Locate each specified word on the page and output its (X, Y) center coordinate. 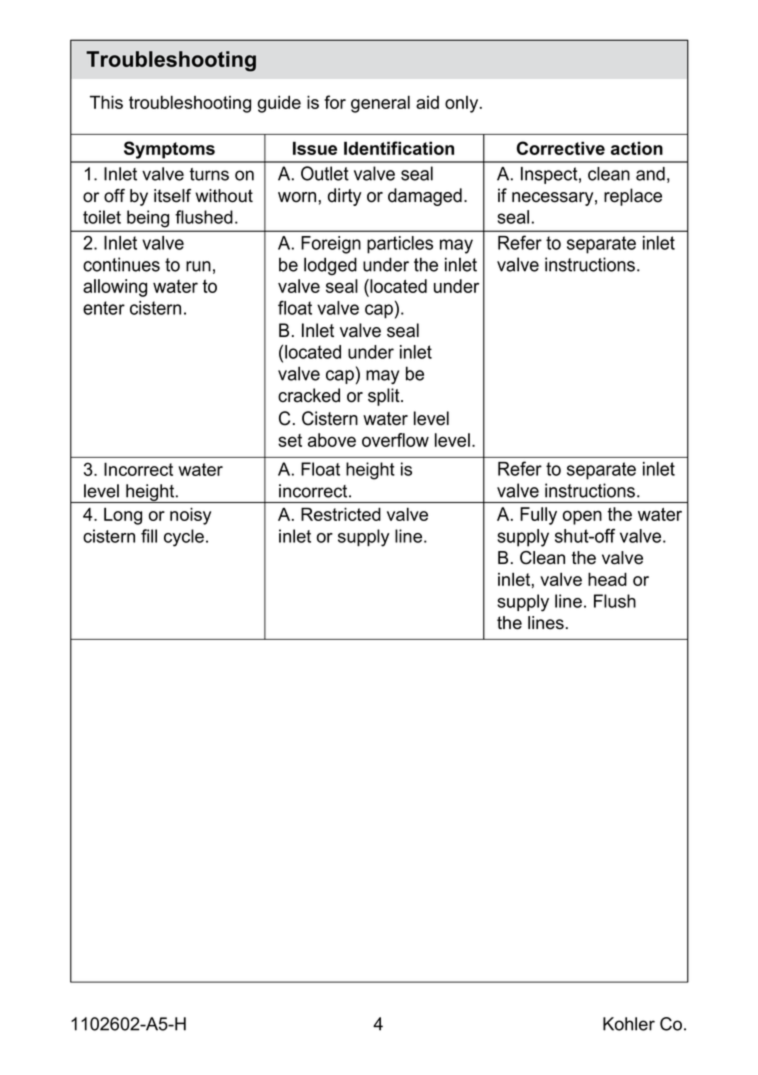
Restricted (341, 514)
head (607, 579)
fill (149, 536)
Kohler (629, 1024)
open (582, 517)
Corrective (561, 148)
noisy (190, 516)
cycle (184, 538)
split (385, 397)
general (380, 104)
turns (209, 174)
